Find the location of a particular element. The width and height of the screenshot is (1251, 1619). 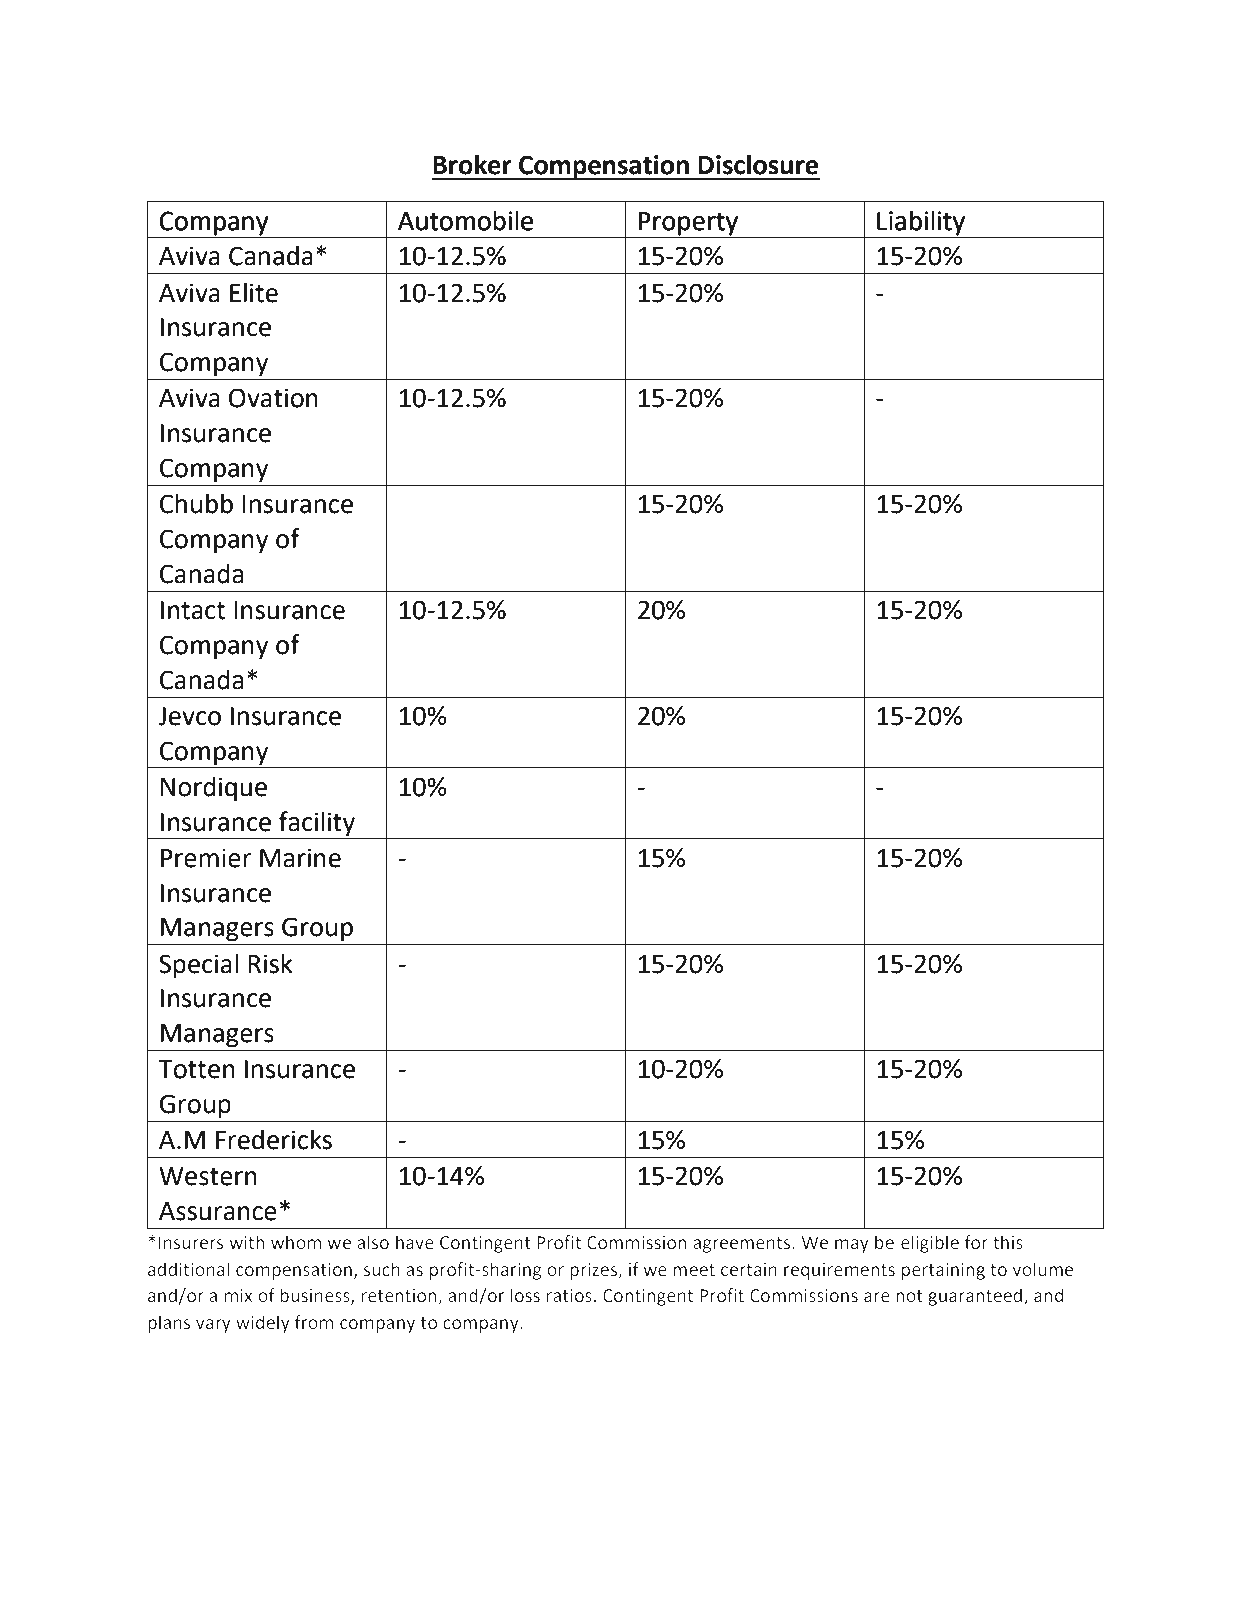

Elite is located at coordinates (254, 292).
